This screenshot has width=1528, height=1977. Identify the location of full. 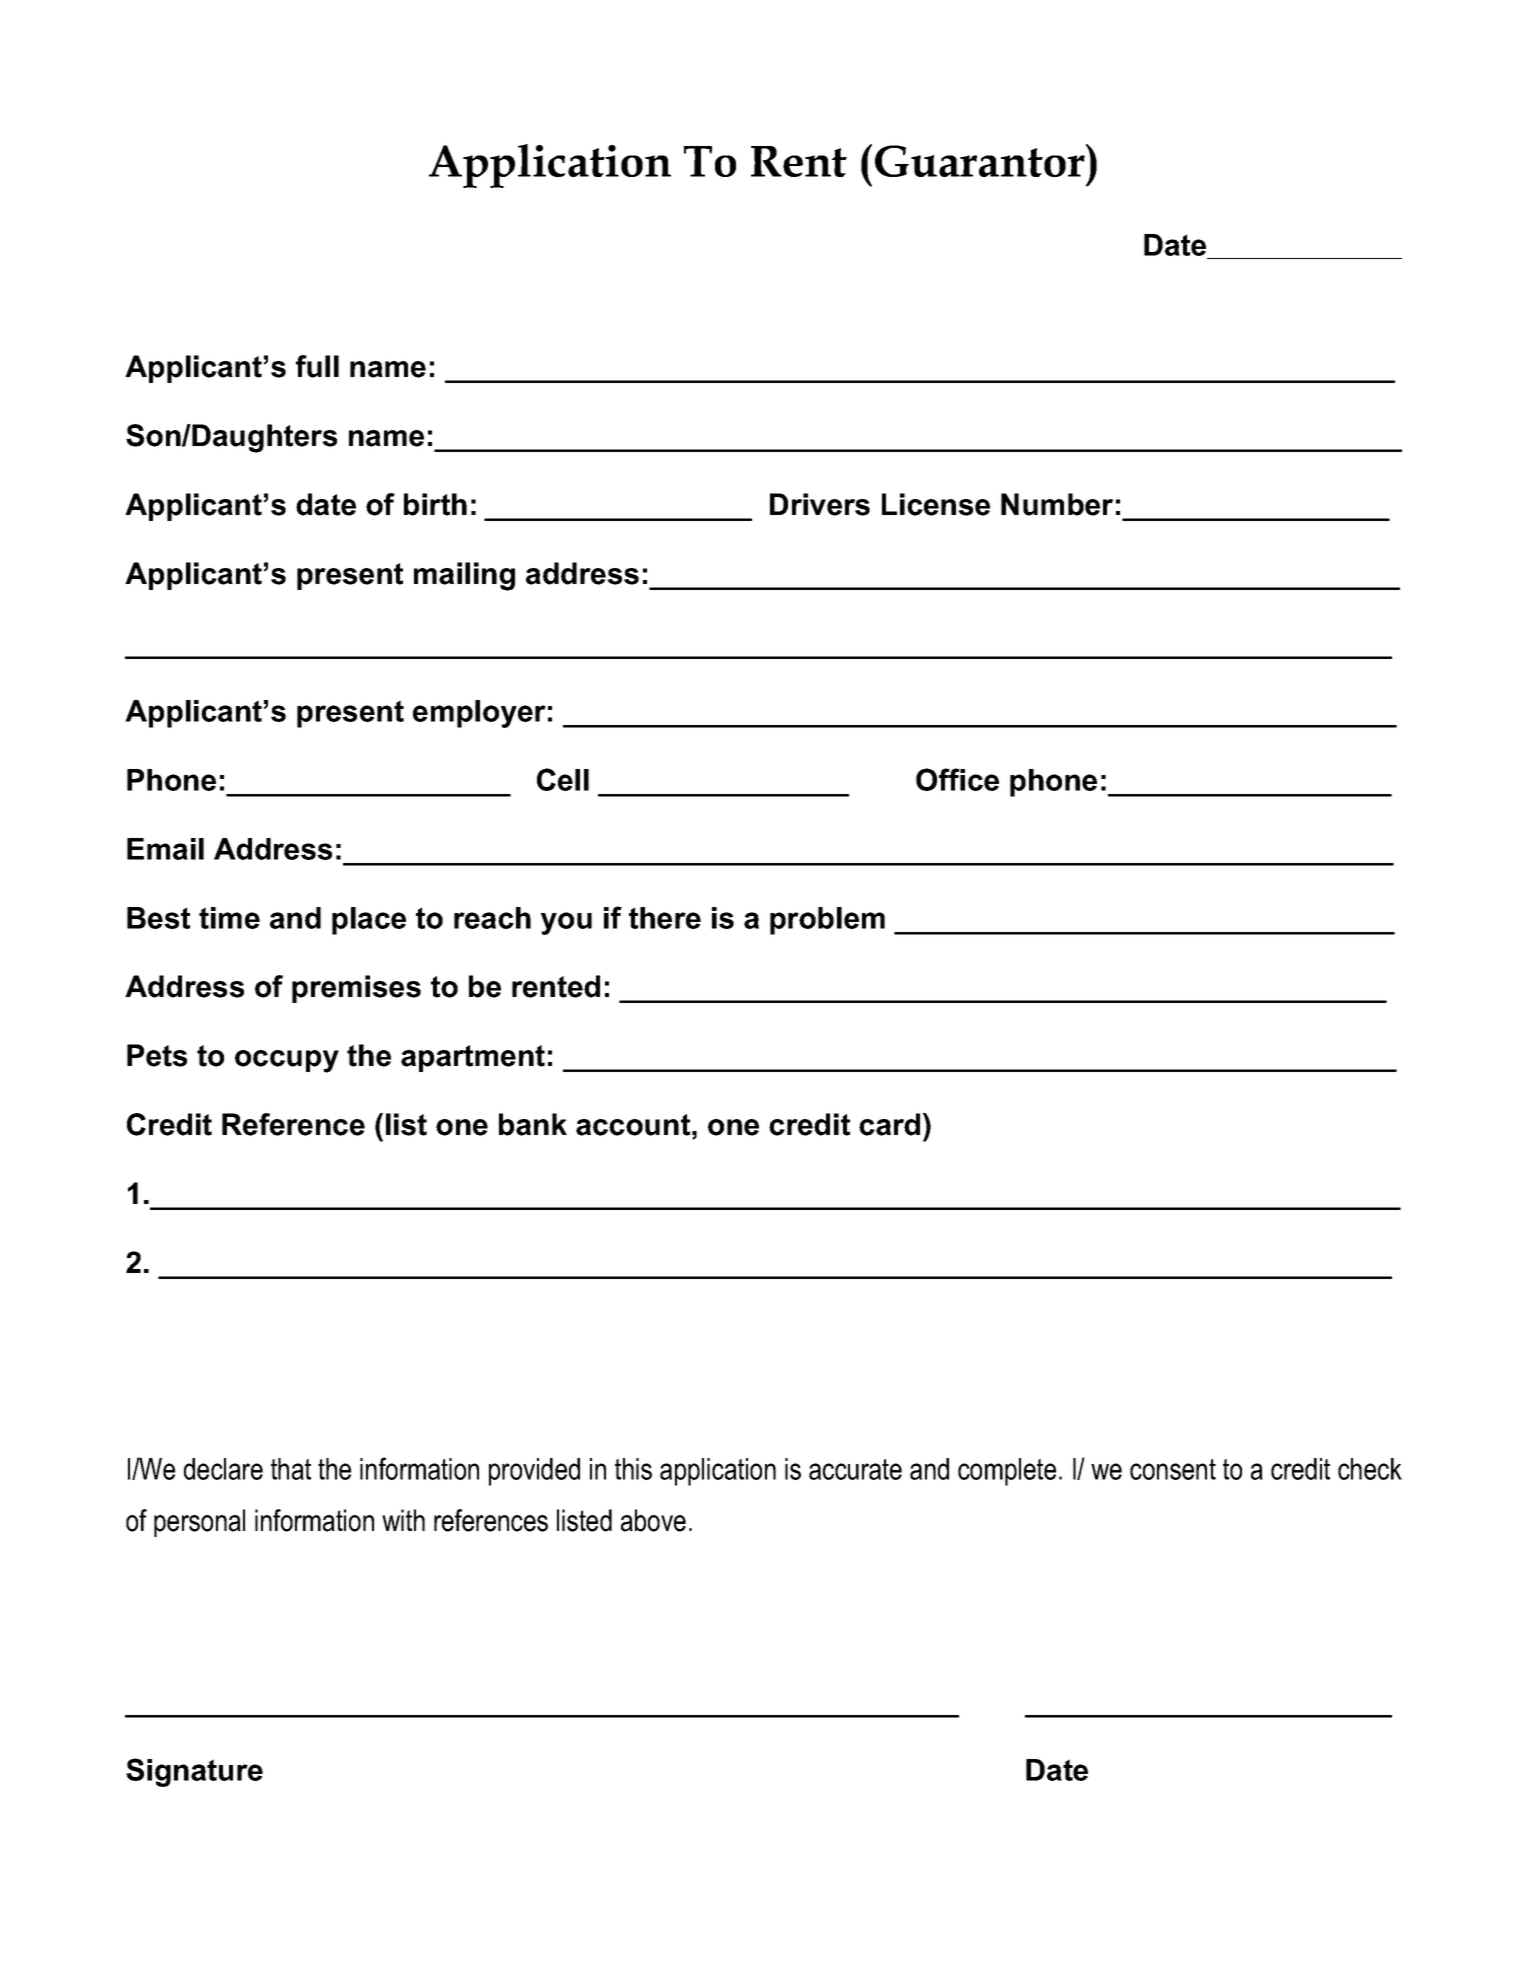
(317, 366).
